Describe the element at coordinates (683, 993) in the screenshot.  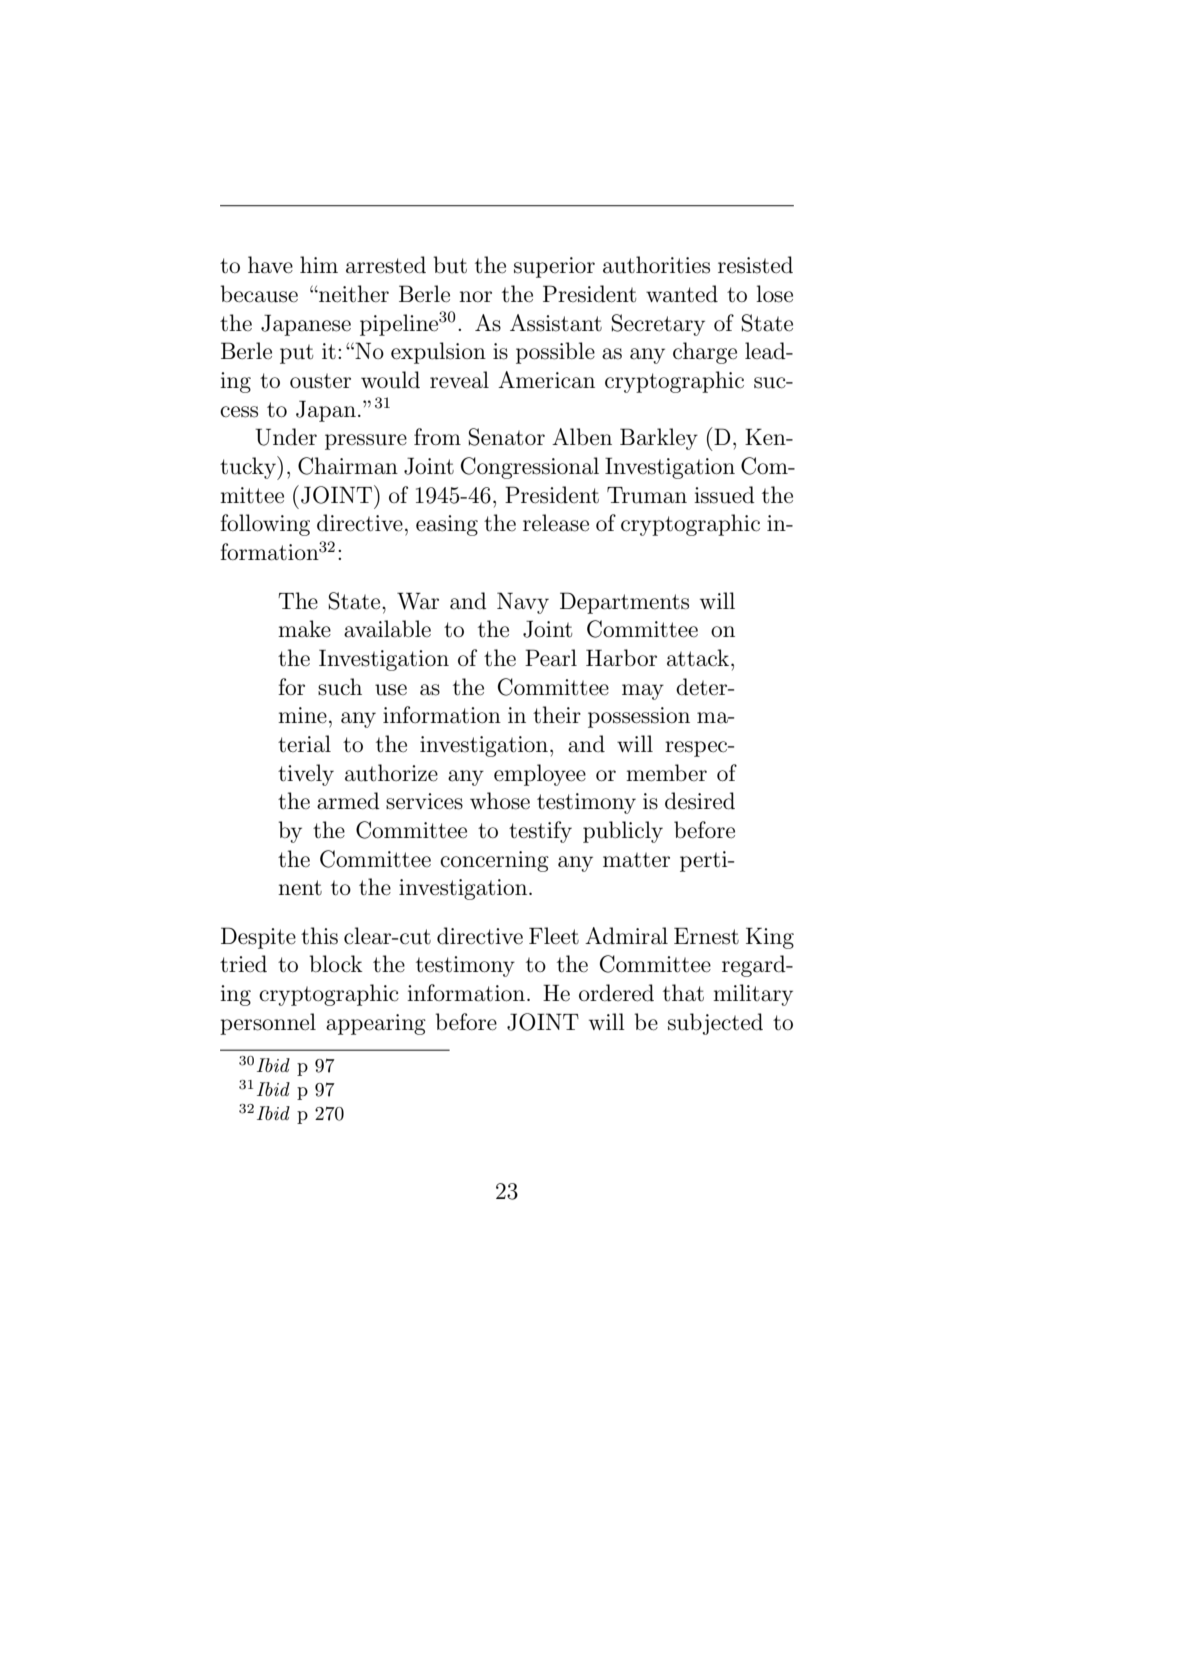
I see `that` at that location.
